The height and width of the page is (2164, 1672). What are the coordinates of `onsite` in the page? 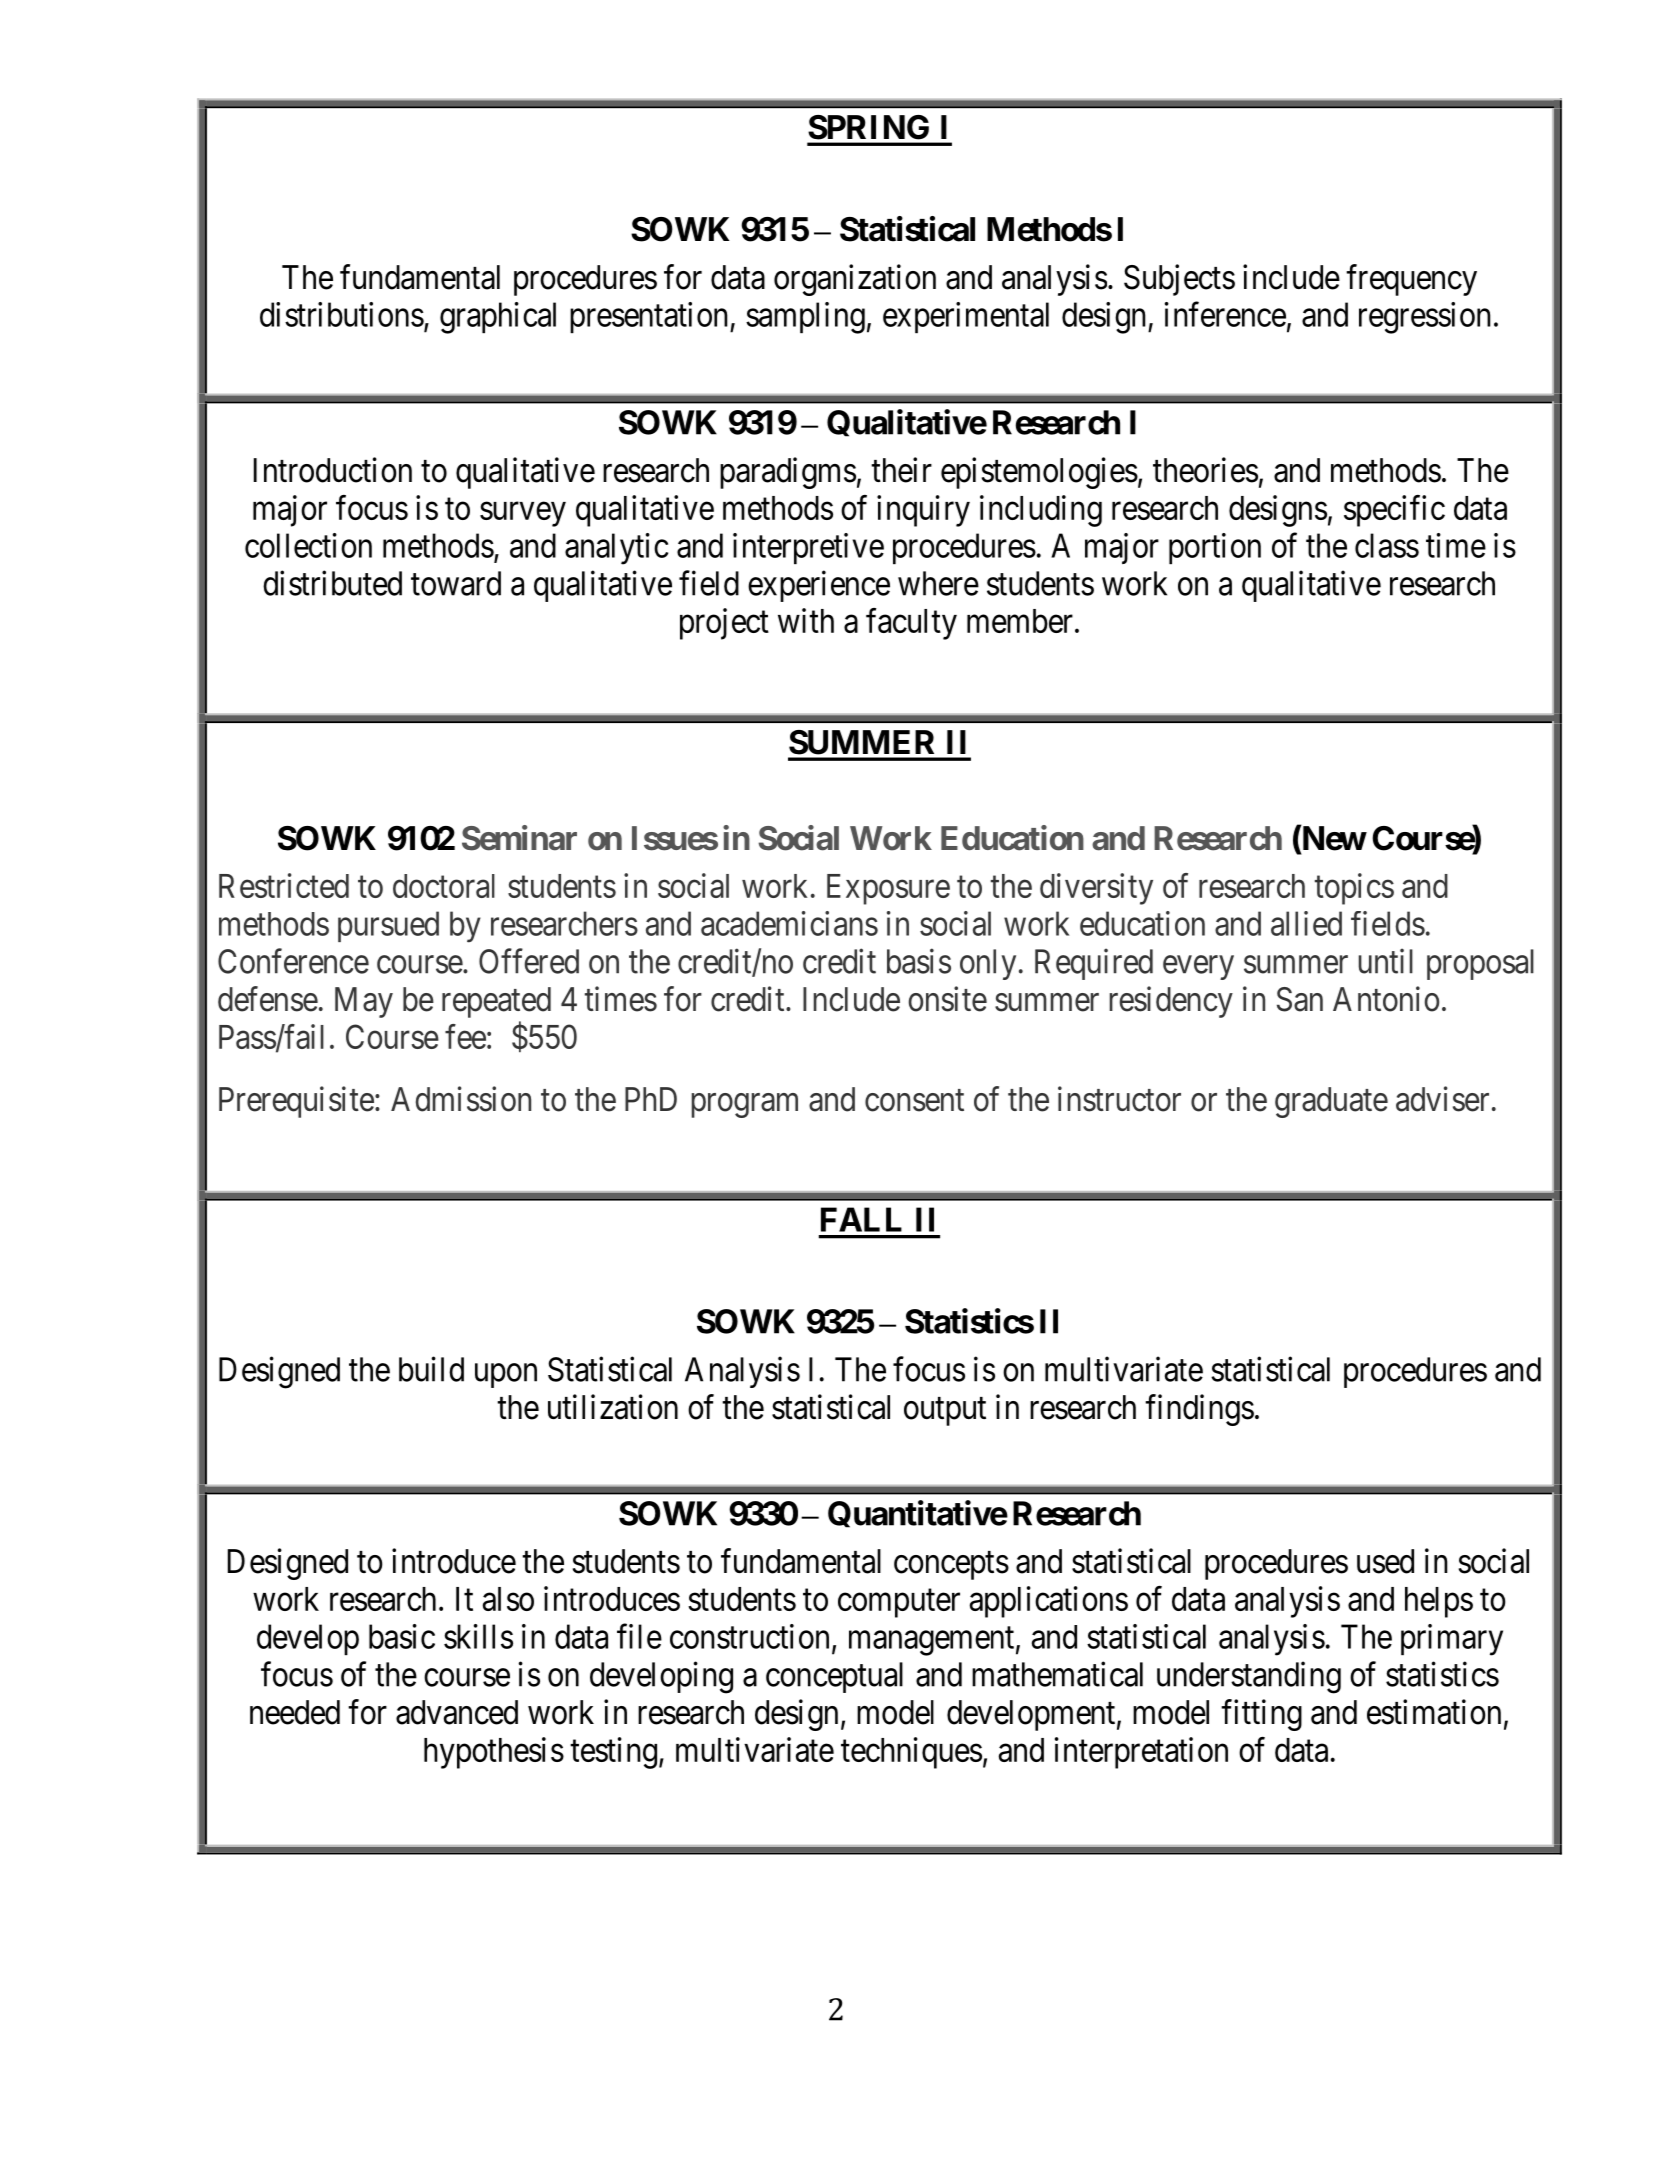 It's located at (947, 999).
